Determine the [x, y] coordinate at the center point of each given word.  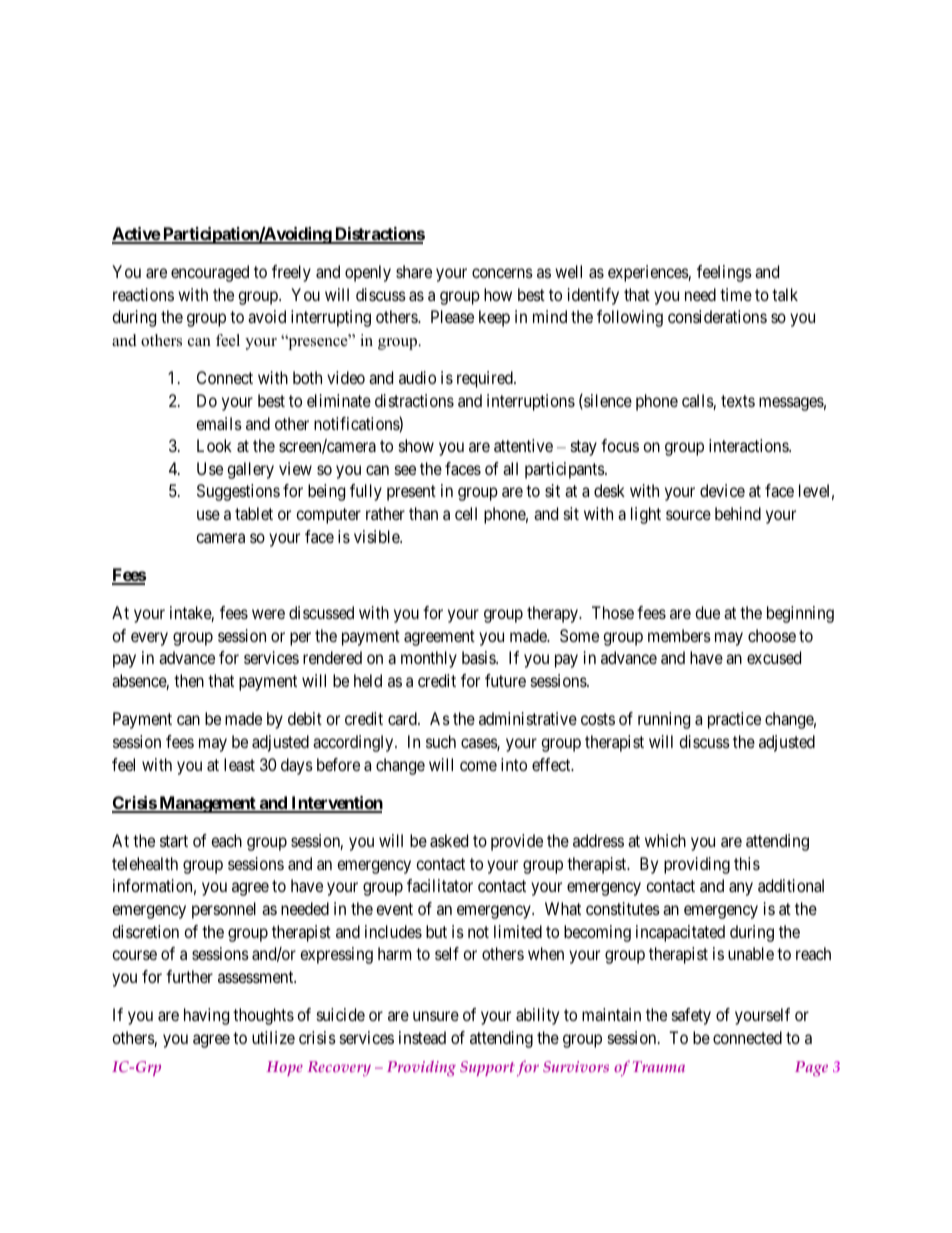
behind [738, 513]
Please [452, 316]
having [206, 1016]
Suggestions [238, 492]
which [665, 840]
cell [466, 513]
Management [207, 804]
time [736, 294]
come [478, 766]
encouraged [210, 273]
